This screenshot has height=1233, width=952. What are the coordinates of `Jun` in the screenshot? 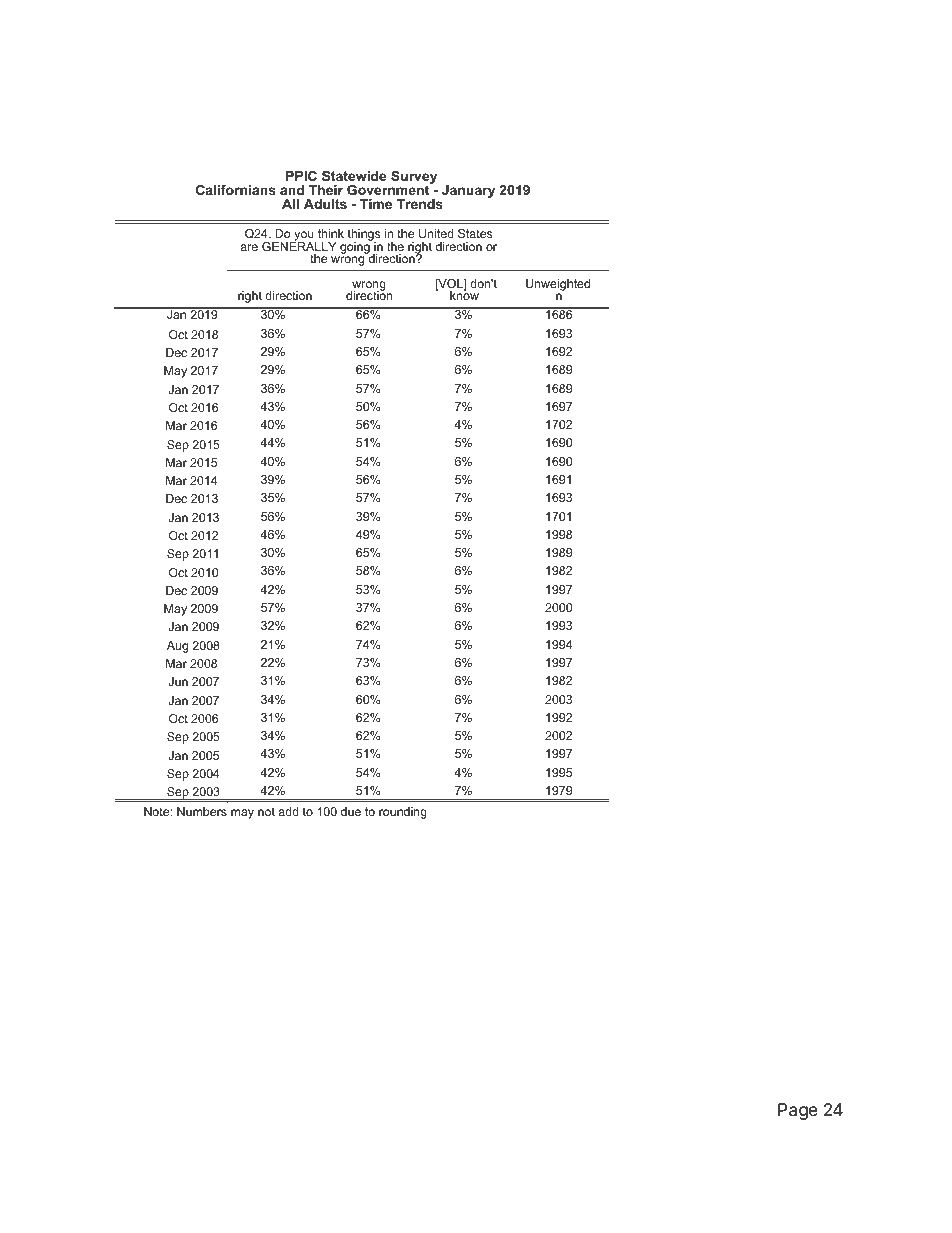 It's located at (178, 681).
